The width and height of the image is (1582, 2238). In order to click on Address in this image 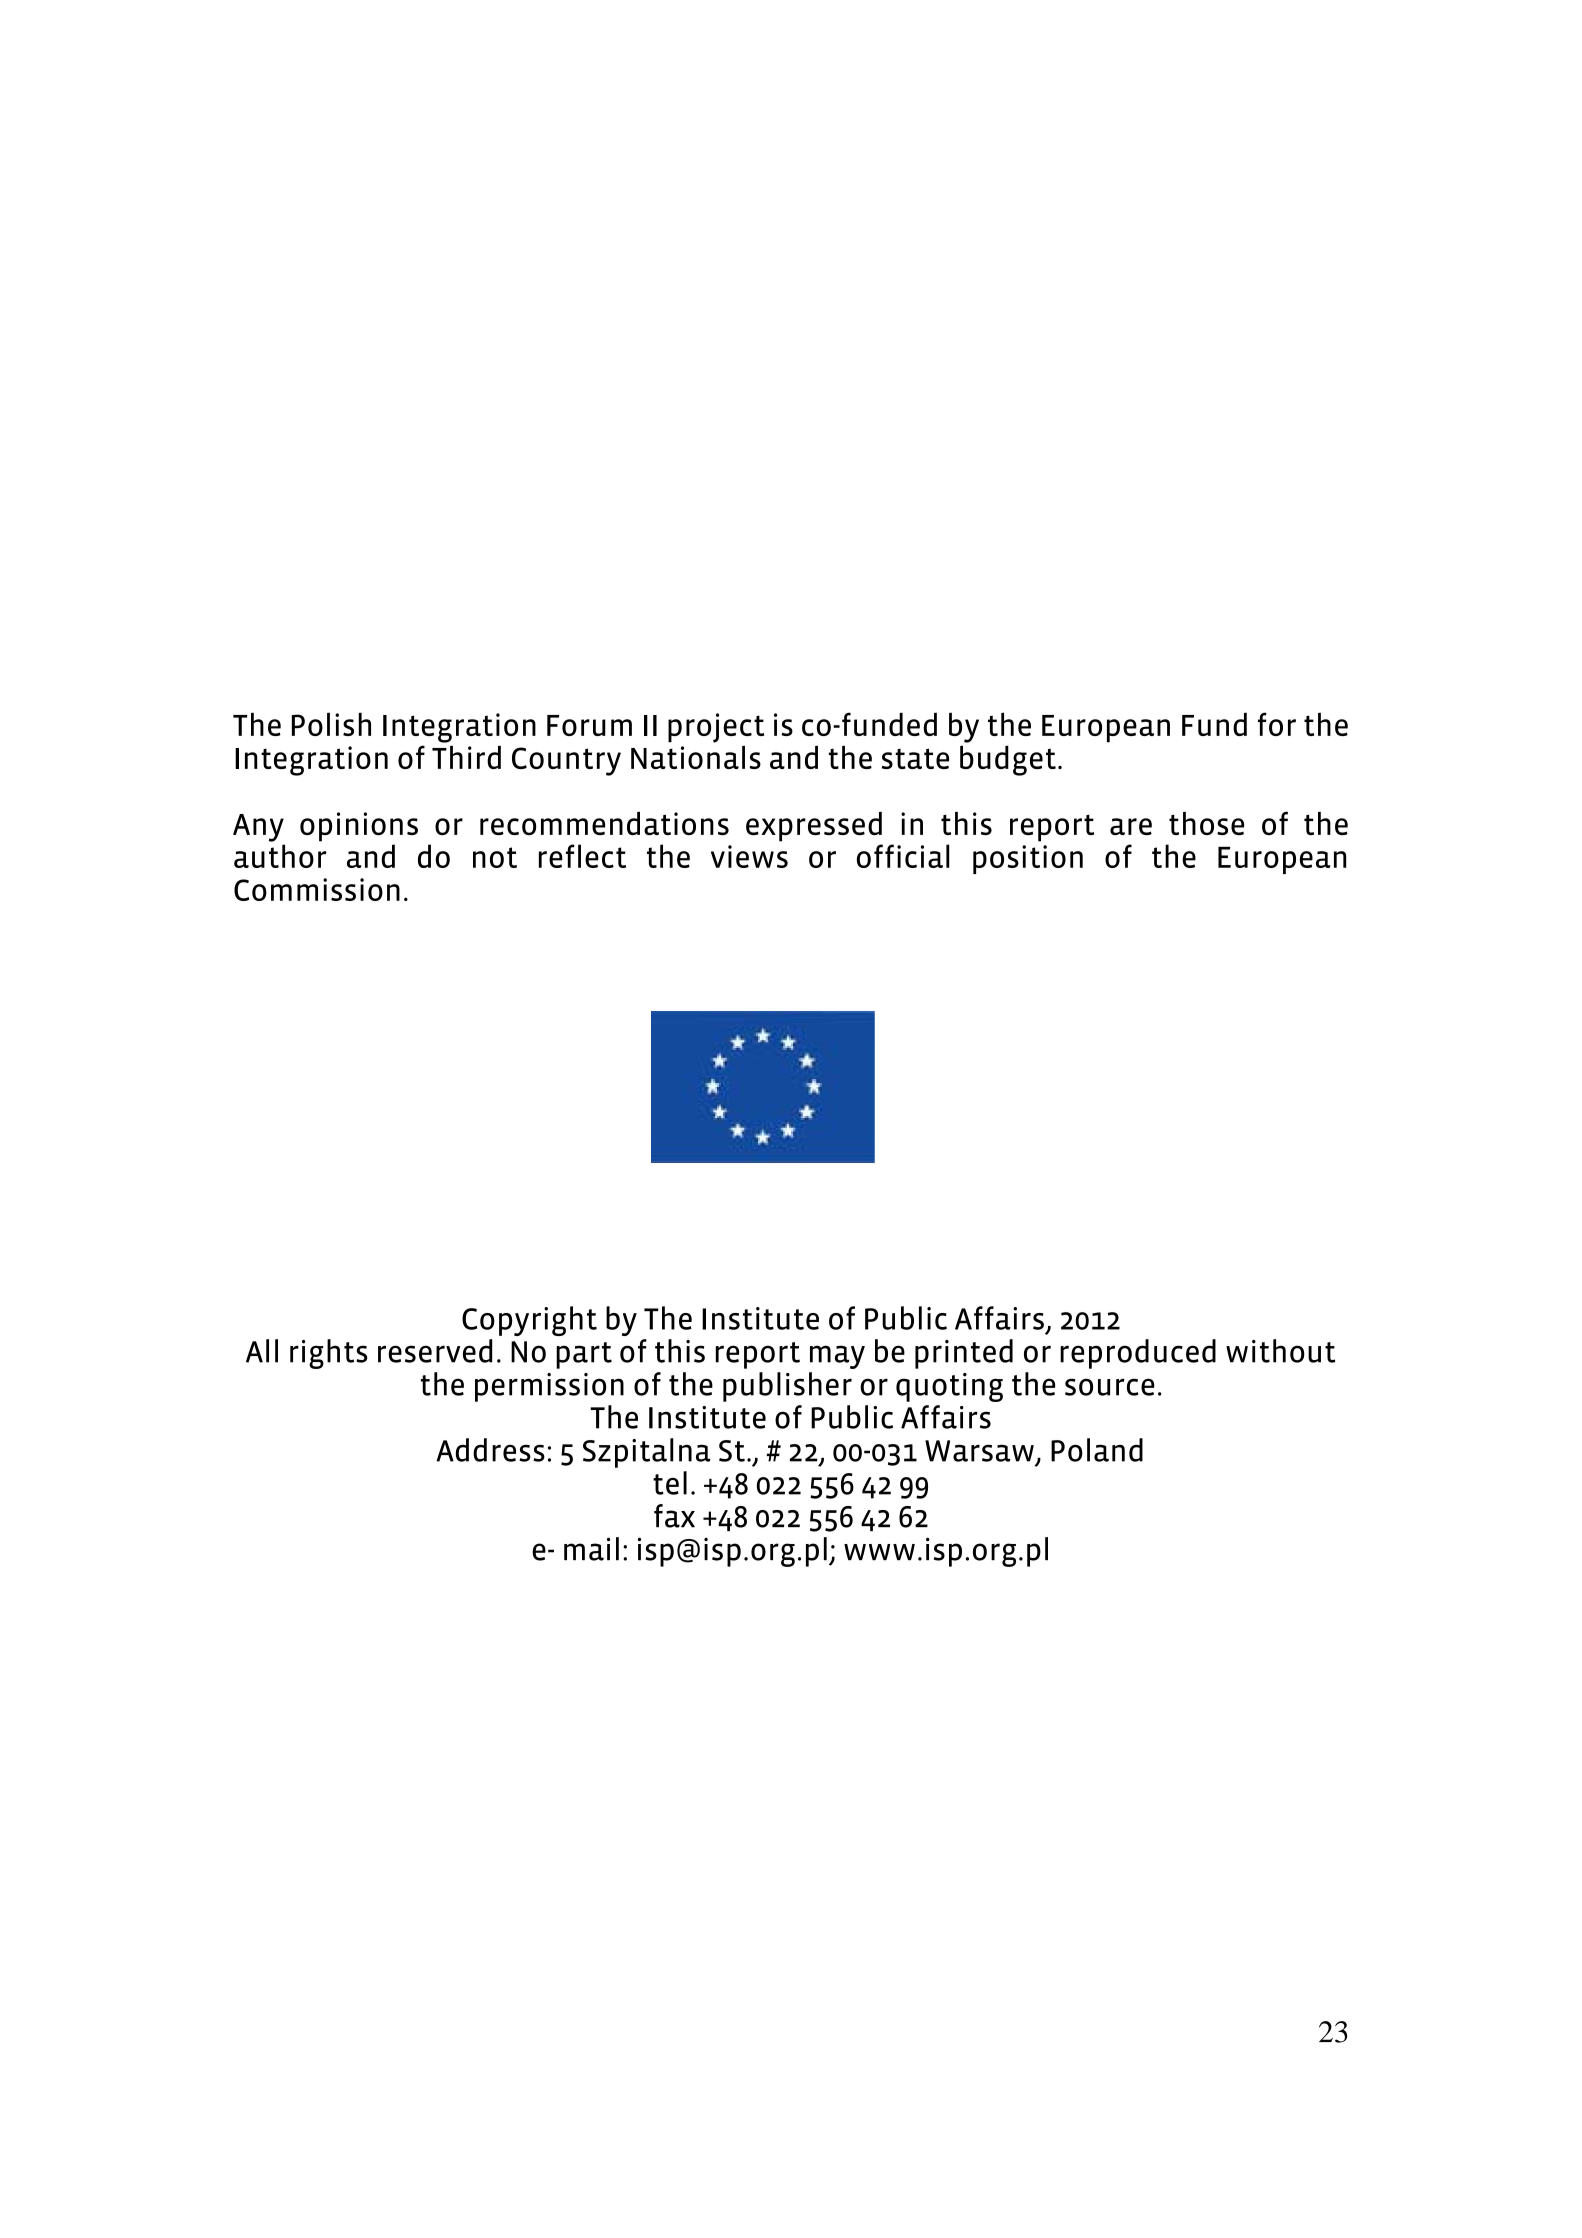, I will do `click(490, 1450)`.
